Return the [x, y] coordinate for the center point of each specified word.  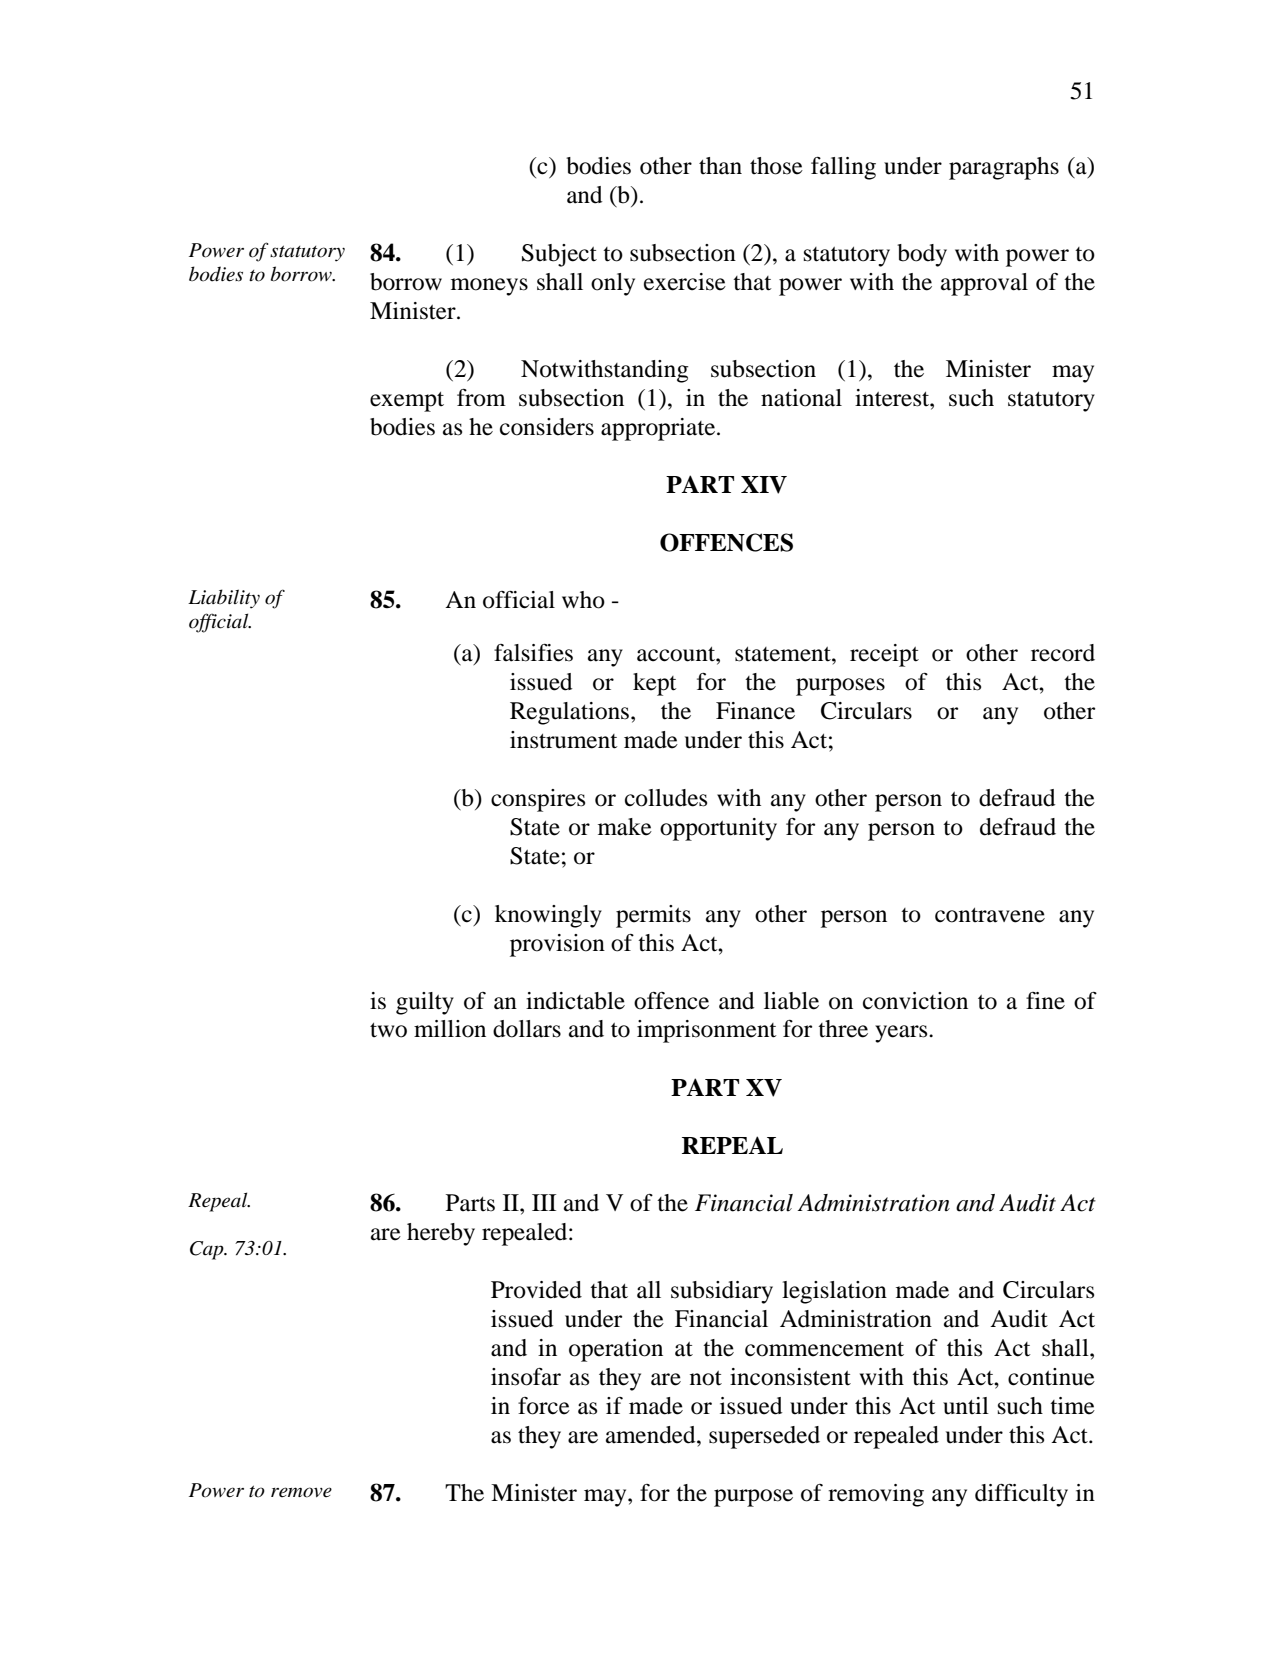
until [966, 1406]
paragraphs [1004, 168]
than [720, 166]
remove [301, 1492]
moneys [489, 287]
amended [652, 1435]
